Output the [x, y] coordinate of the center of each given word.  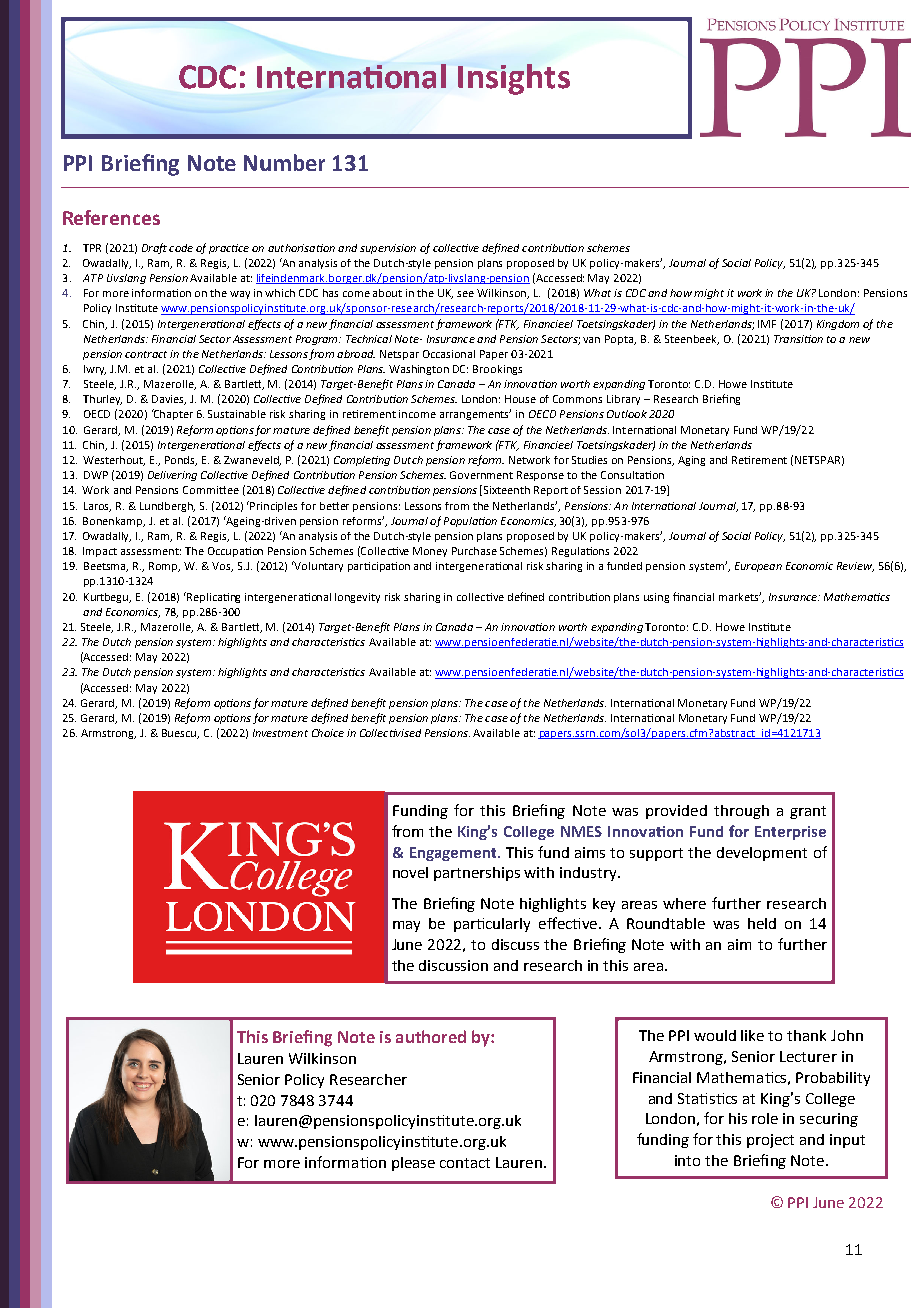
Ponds [181, 461]
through [741, 812]
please [413, 1164]
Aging [691, 461]
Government [481, 475]
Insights [514, 79]
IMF [767, 324]
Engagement [454, 854]
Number [284, 162]
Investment [280, 733]
